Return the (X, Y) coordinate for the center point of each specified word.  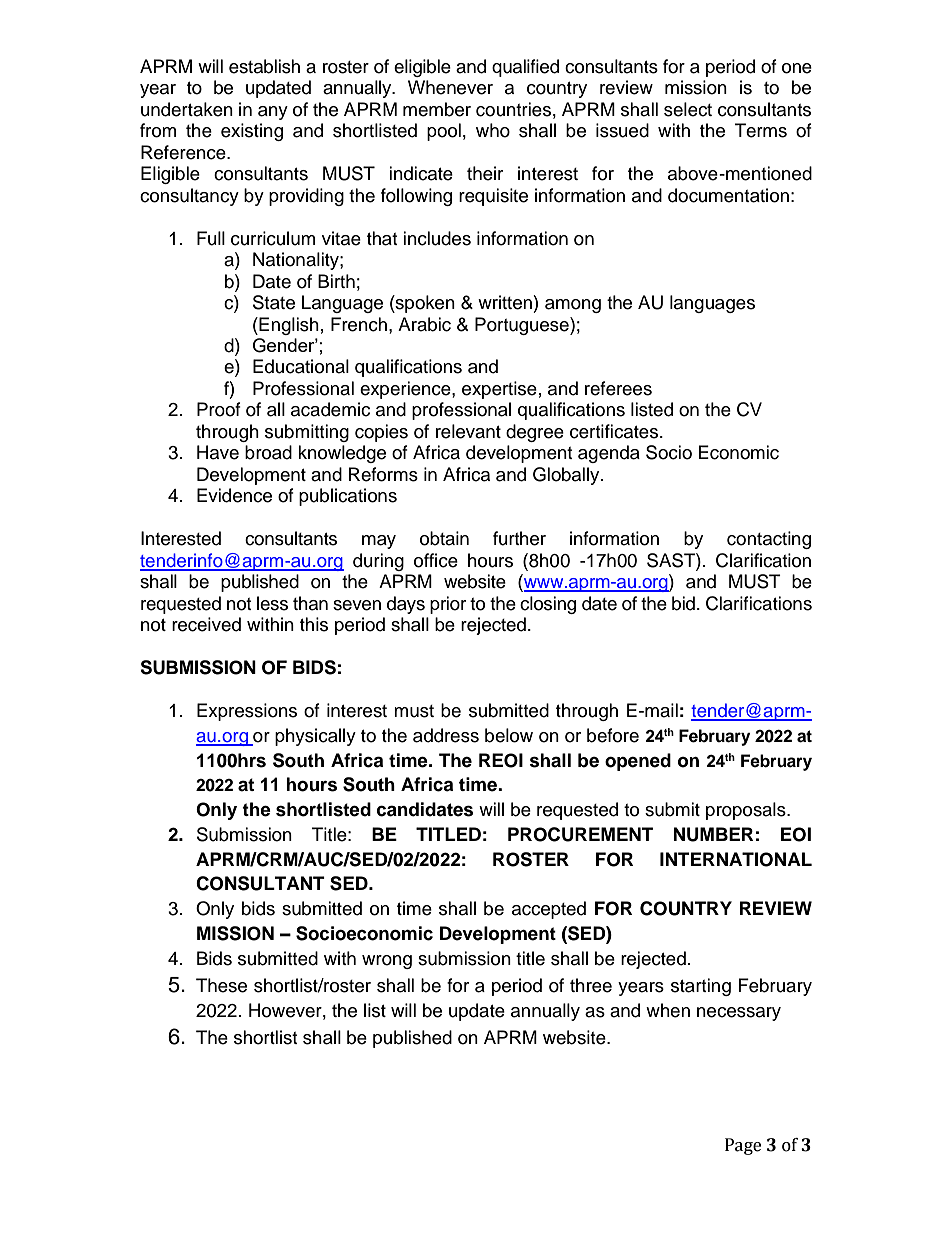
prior (448, 605)
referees (618, 388)
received (206, 624)
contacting (769, 540)
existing (252, 132)
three (591, 985)
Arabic (424, 324)
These (221, 985)
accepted (549, 910)
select (688, 109)
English (288, 326)
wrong (387, 962)
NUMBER (713, 834)
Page (743, 1146)
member (437, 109)
